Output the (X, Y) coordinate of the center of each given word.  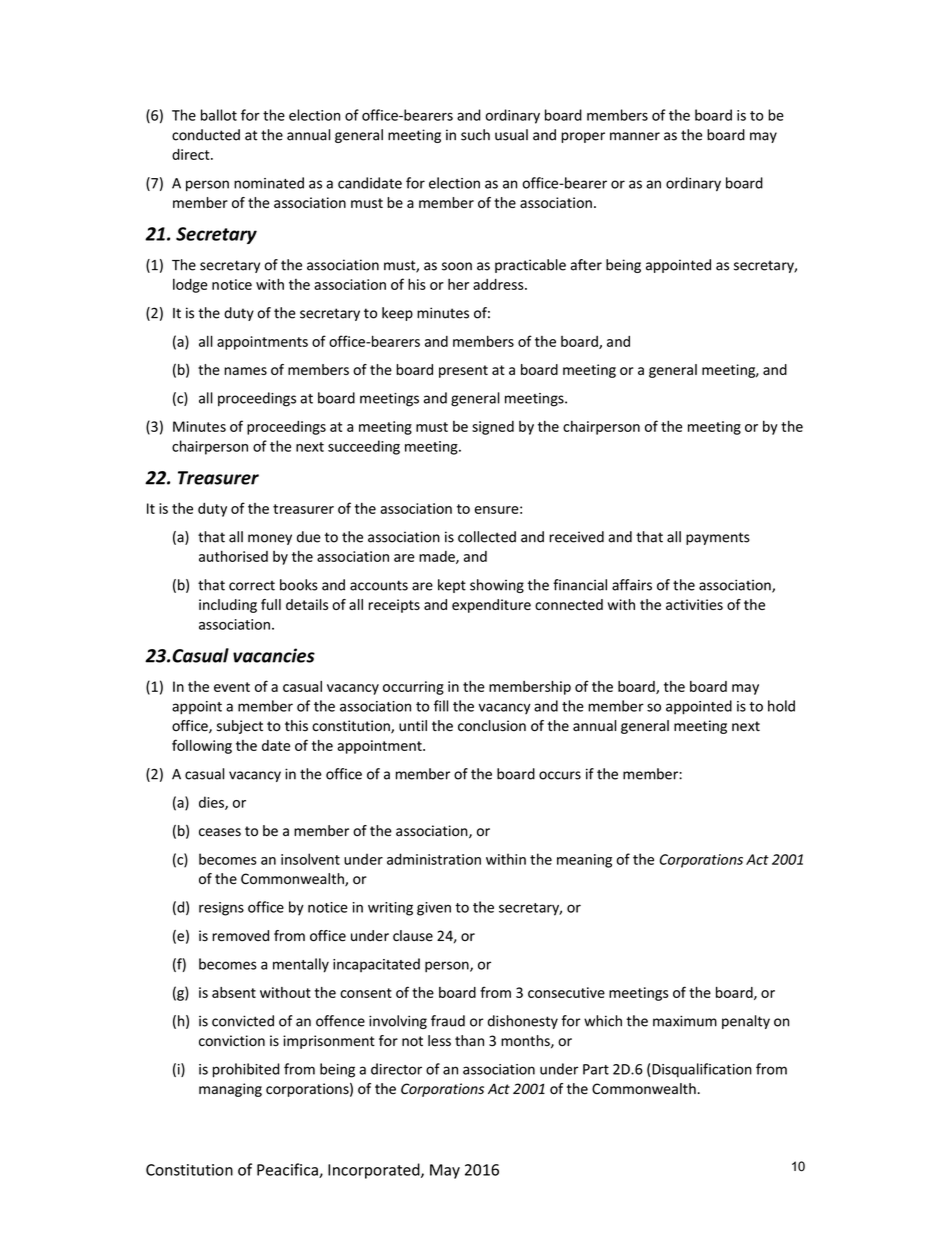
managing (230, 1090)
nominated (269, 183)
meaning (584, 861)
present (463, 371)
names (245, 371)
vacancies (274, 655)
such (475, 135)
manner (635, 136)
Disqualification (702, 1070)
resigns (221, 909)
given (434, 909)
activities (694, 604)
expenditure (491, 606)
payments (718, 538)
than (469, 1040)
